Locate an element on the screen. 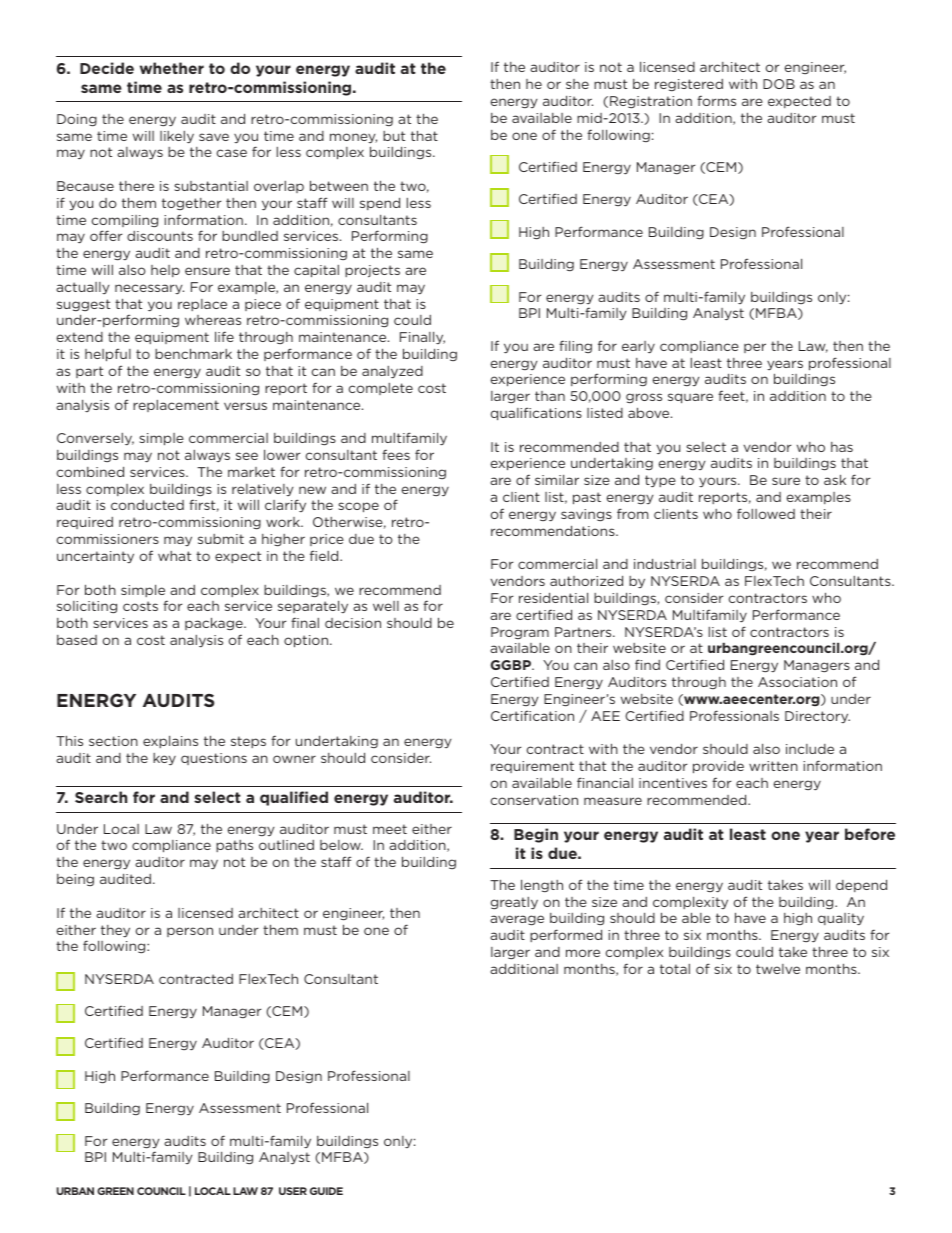  whether is located at coordinates (172, 68).
